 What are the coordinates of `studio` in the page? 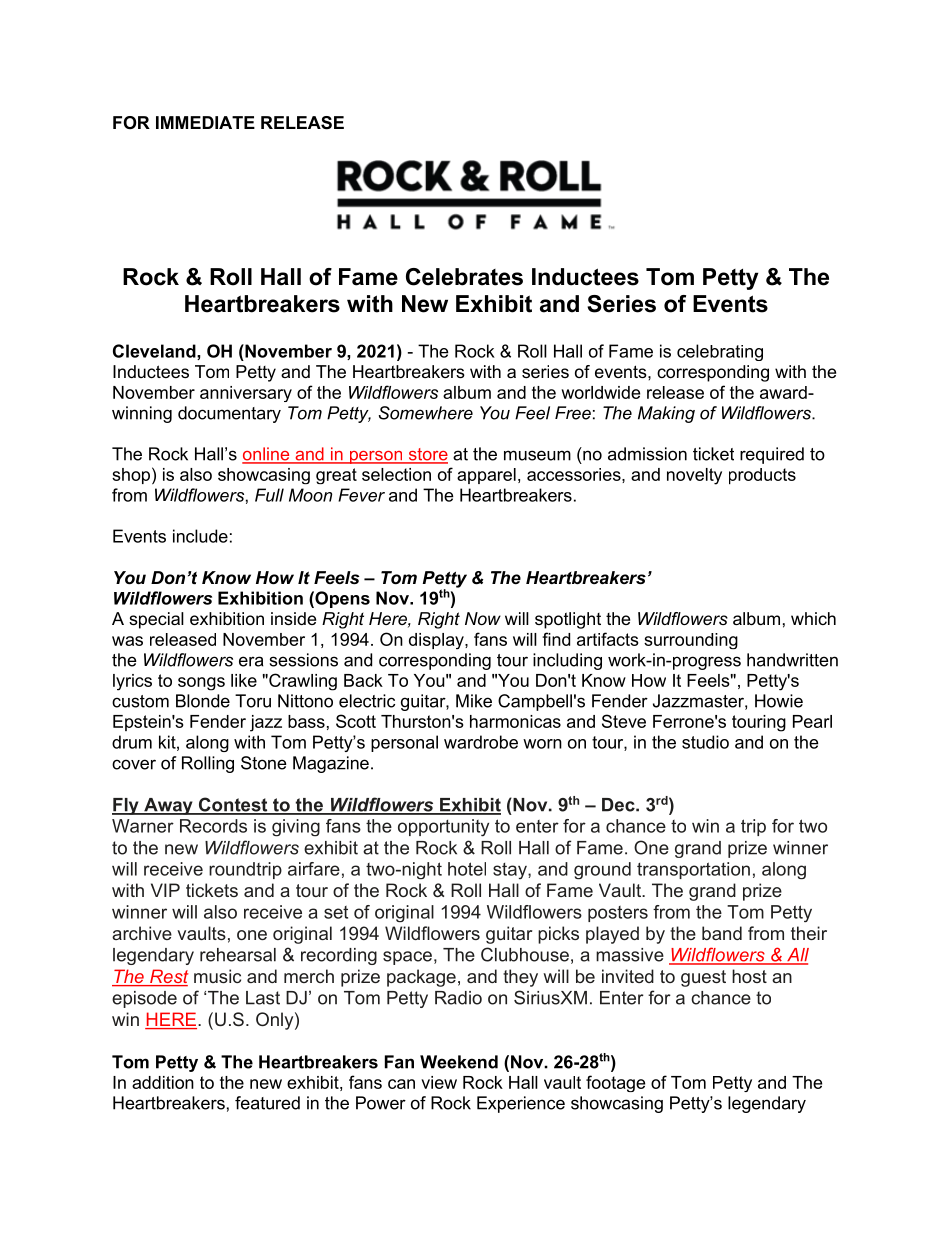 It's located at (705, 742).
